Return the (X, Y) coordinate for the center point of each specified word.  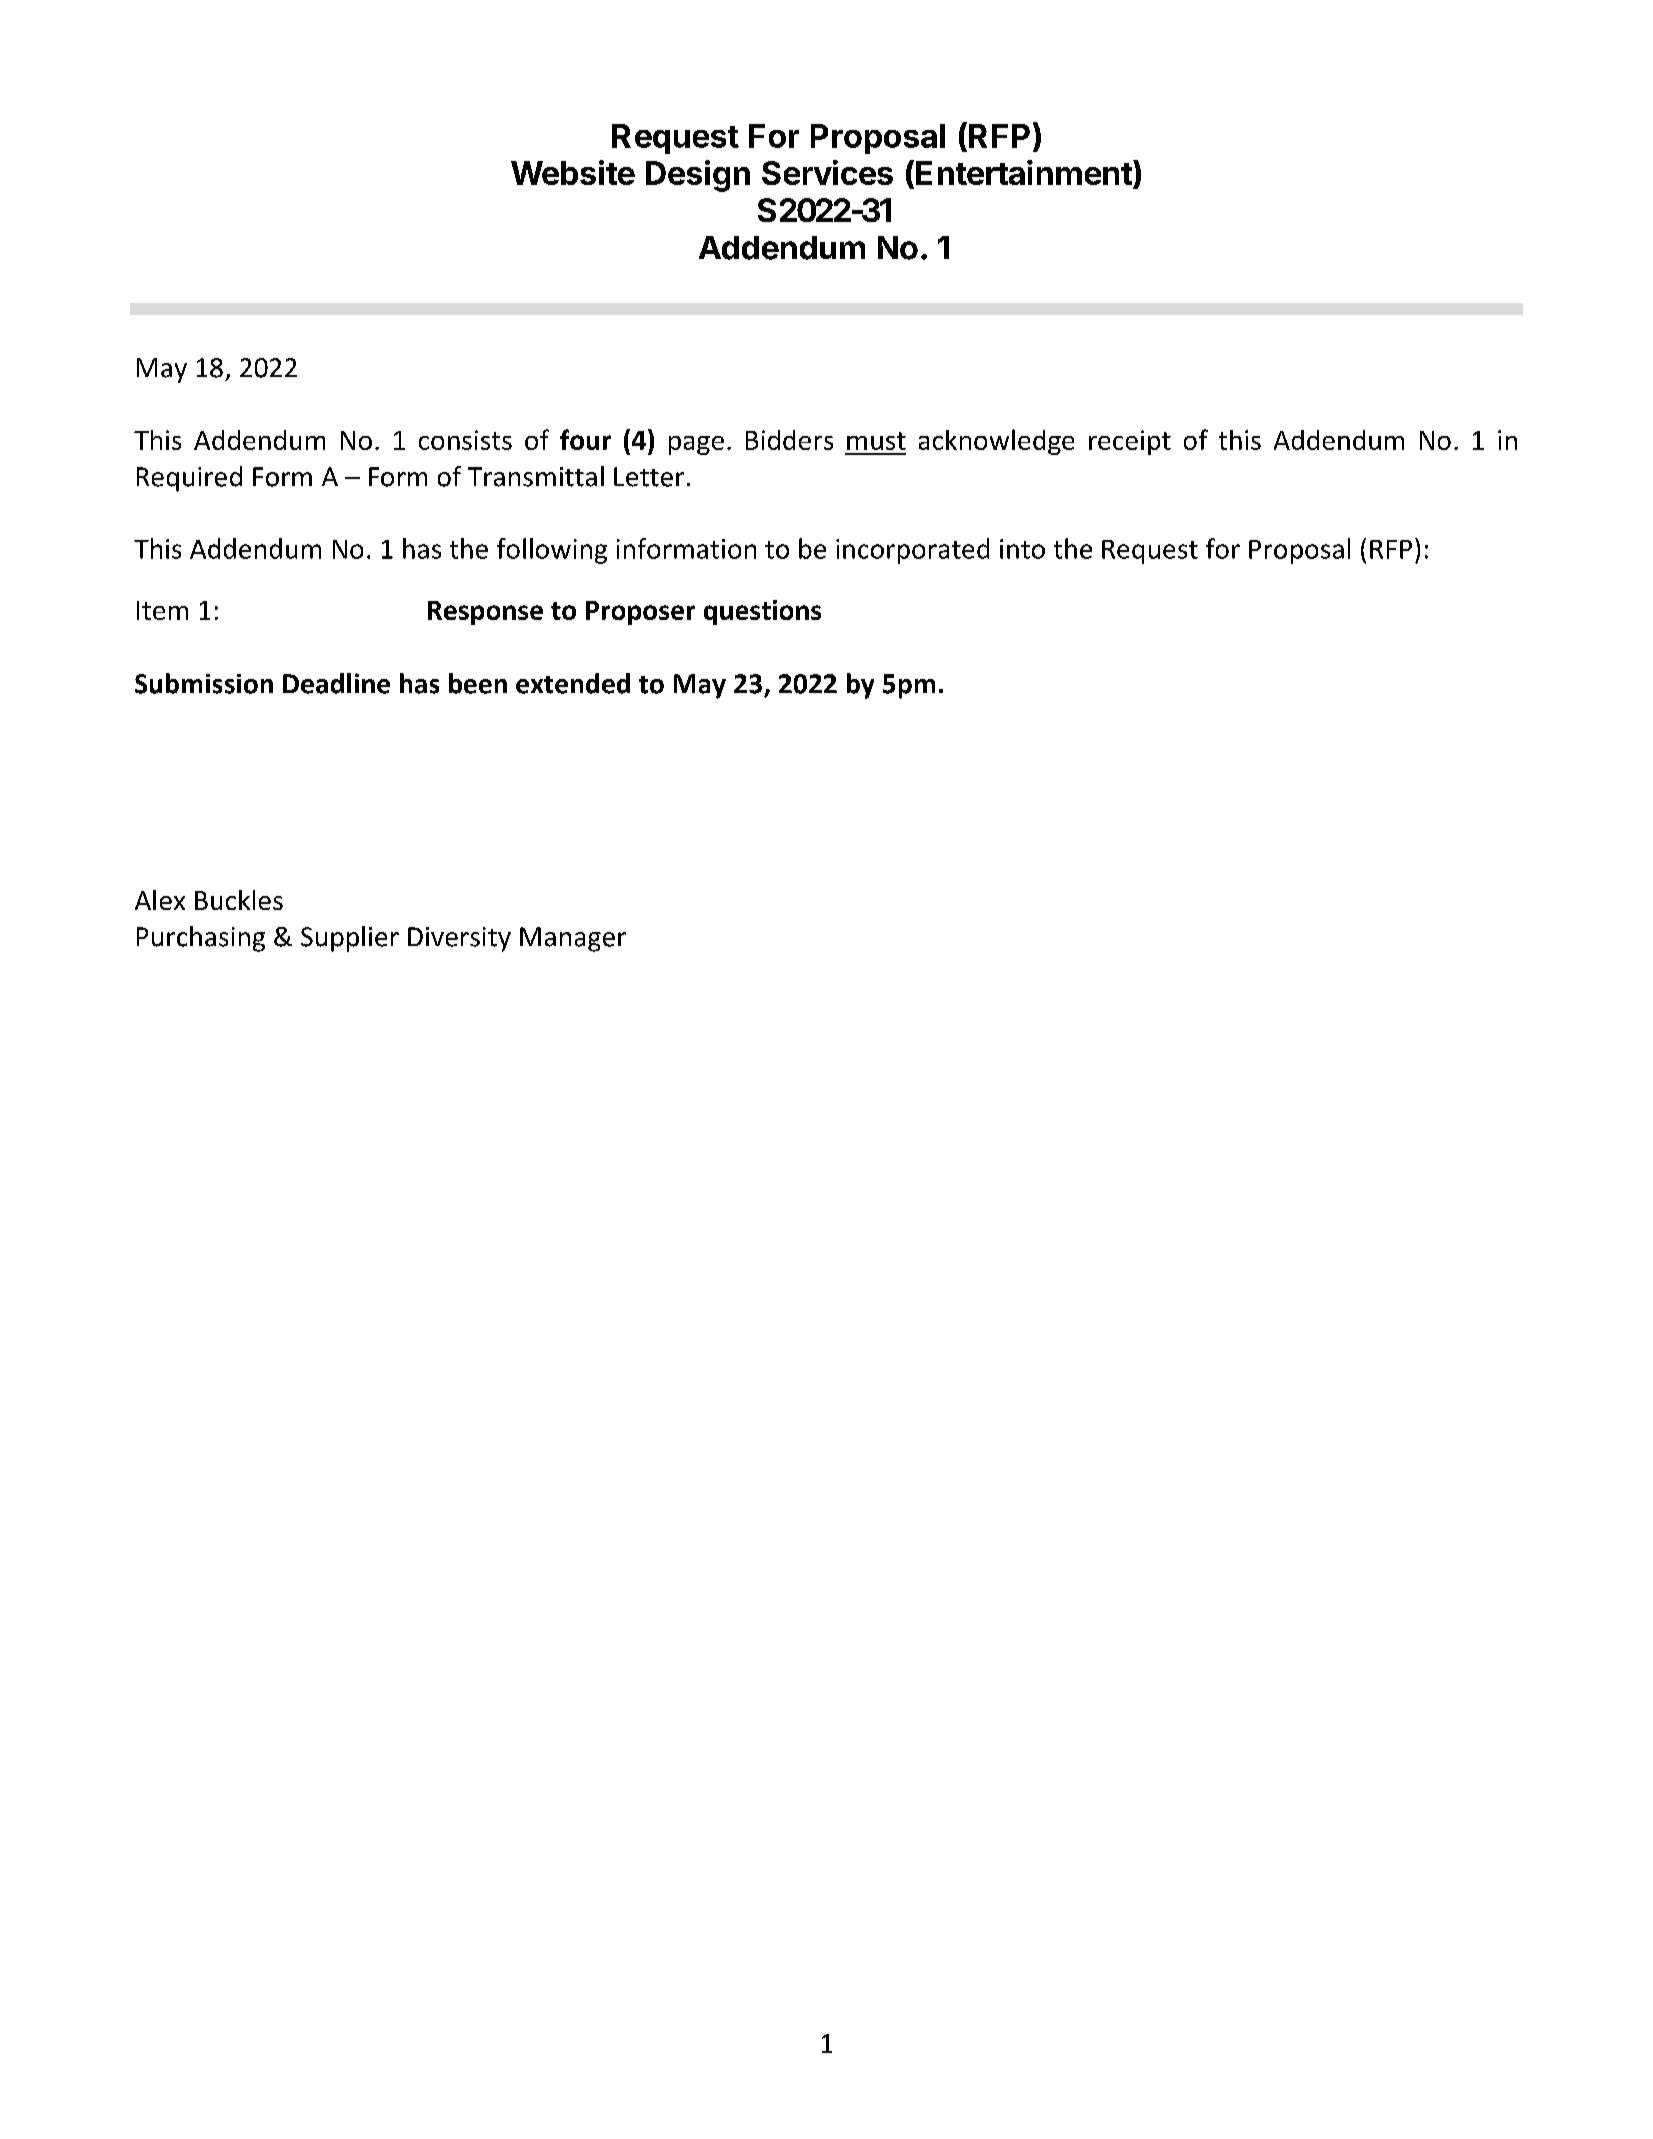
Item (162, 610)
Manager (573, 939)
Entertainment (1025, 174)
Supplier (350, 939)
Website (573, 172)
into (1022, 549)
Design (698, 176)
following (552, 551)
